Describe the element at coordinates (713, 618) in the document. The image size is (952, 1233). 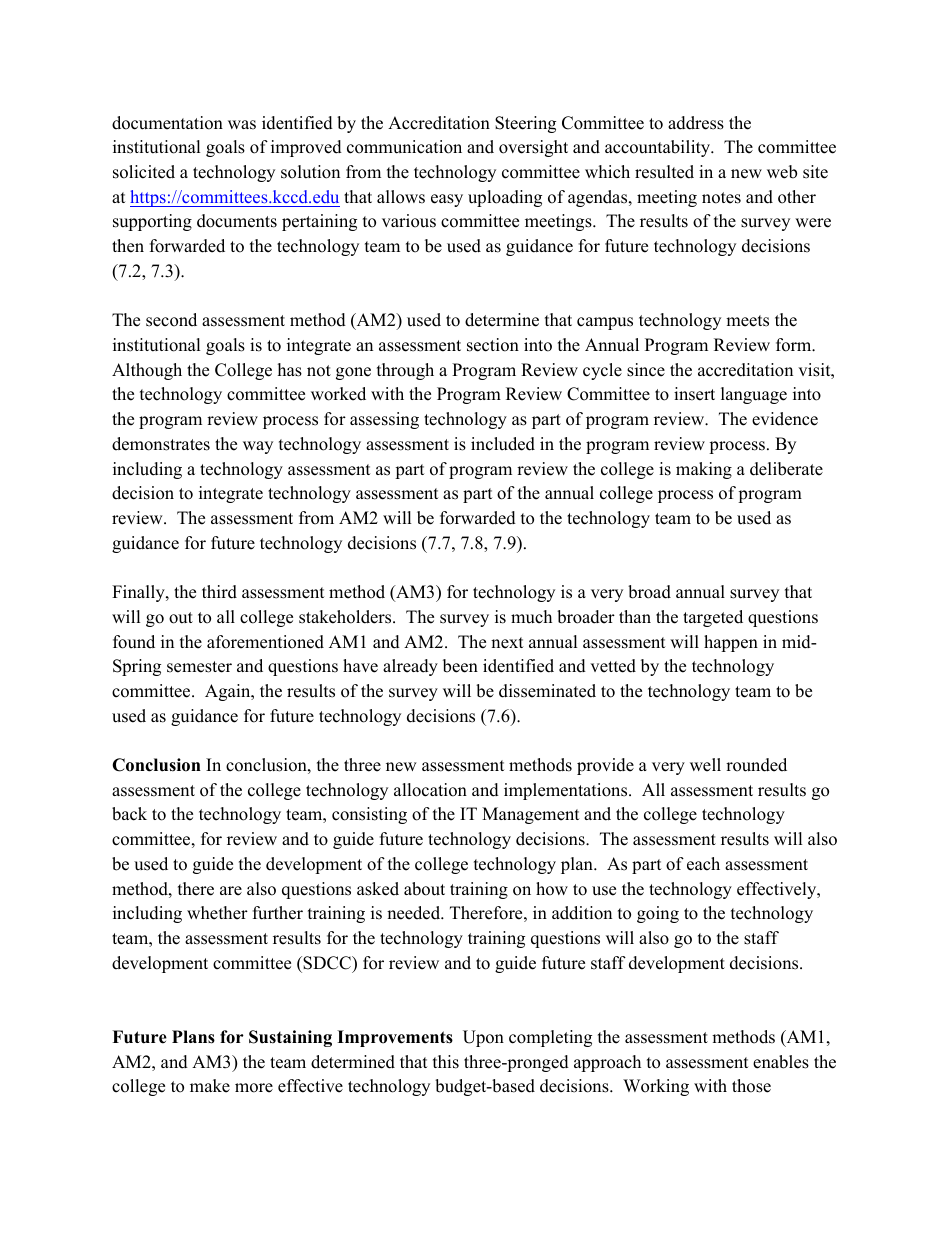
I see `targeted` at that location.
